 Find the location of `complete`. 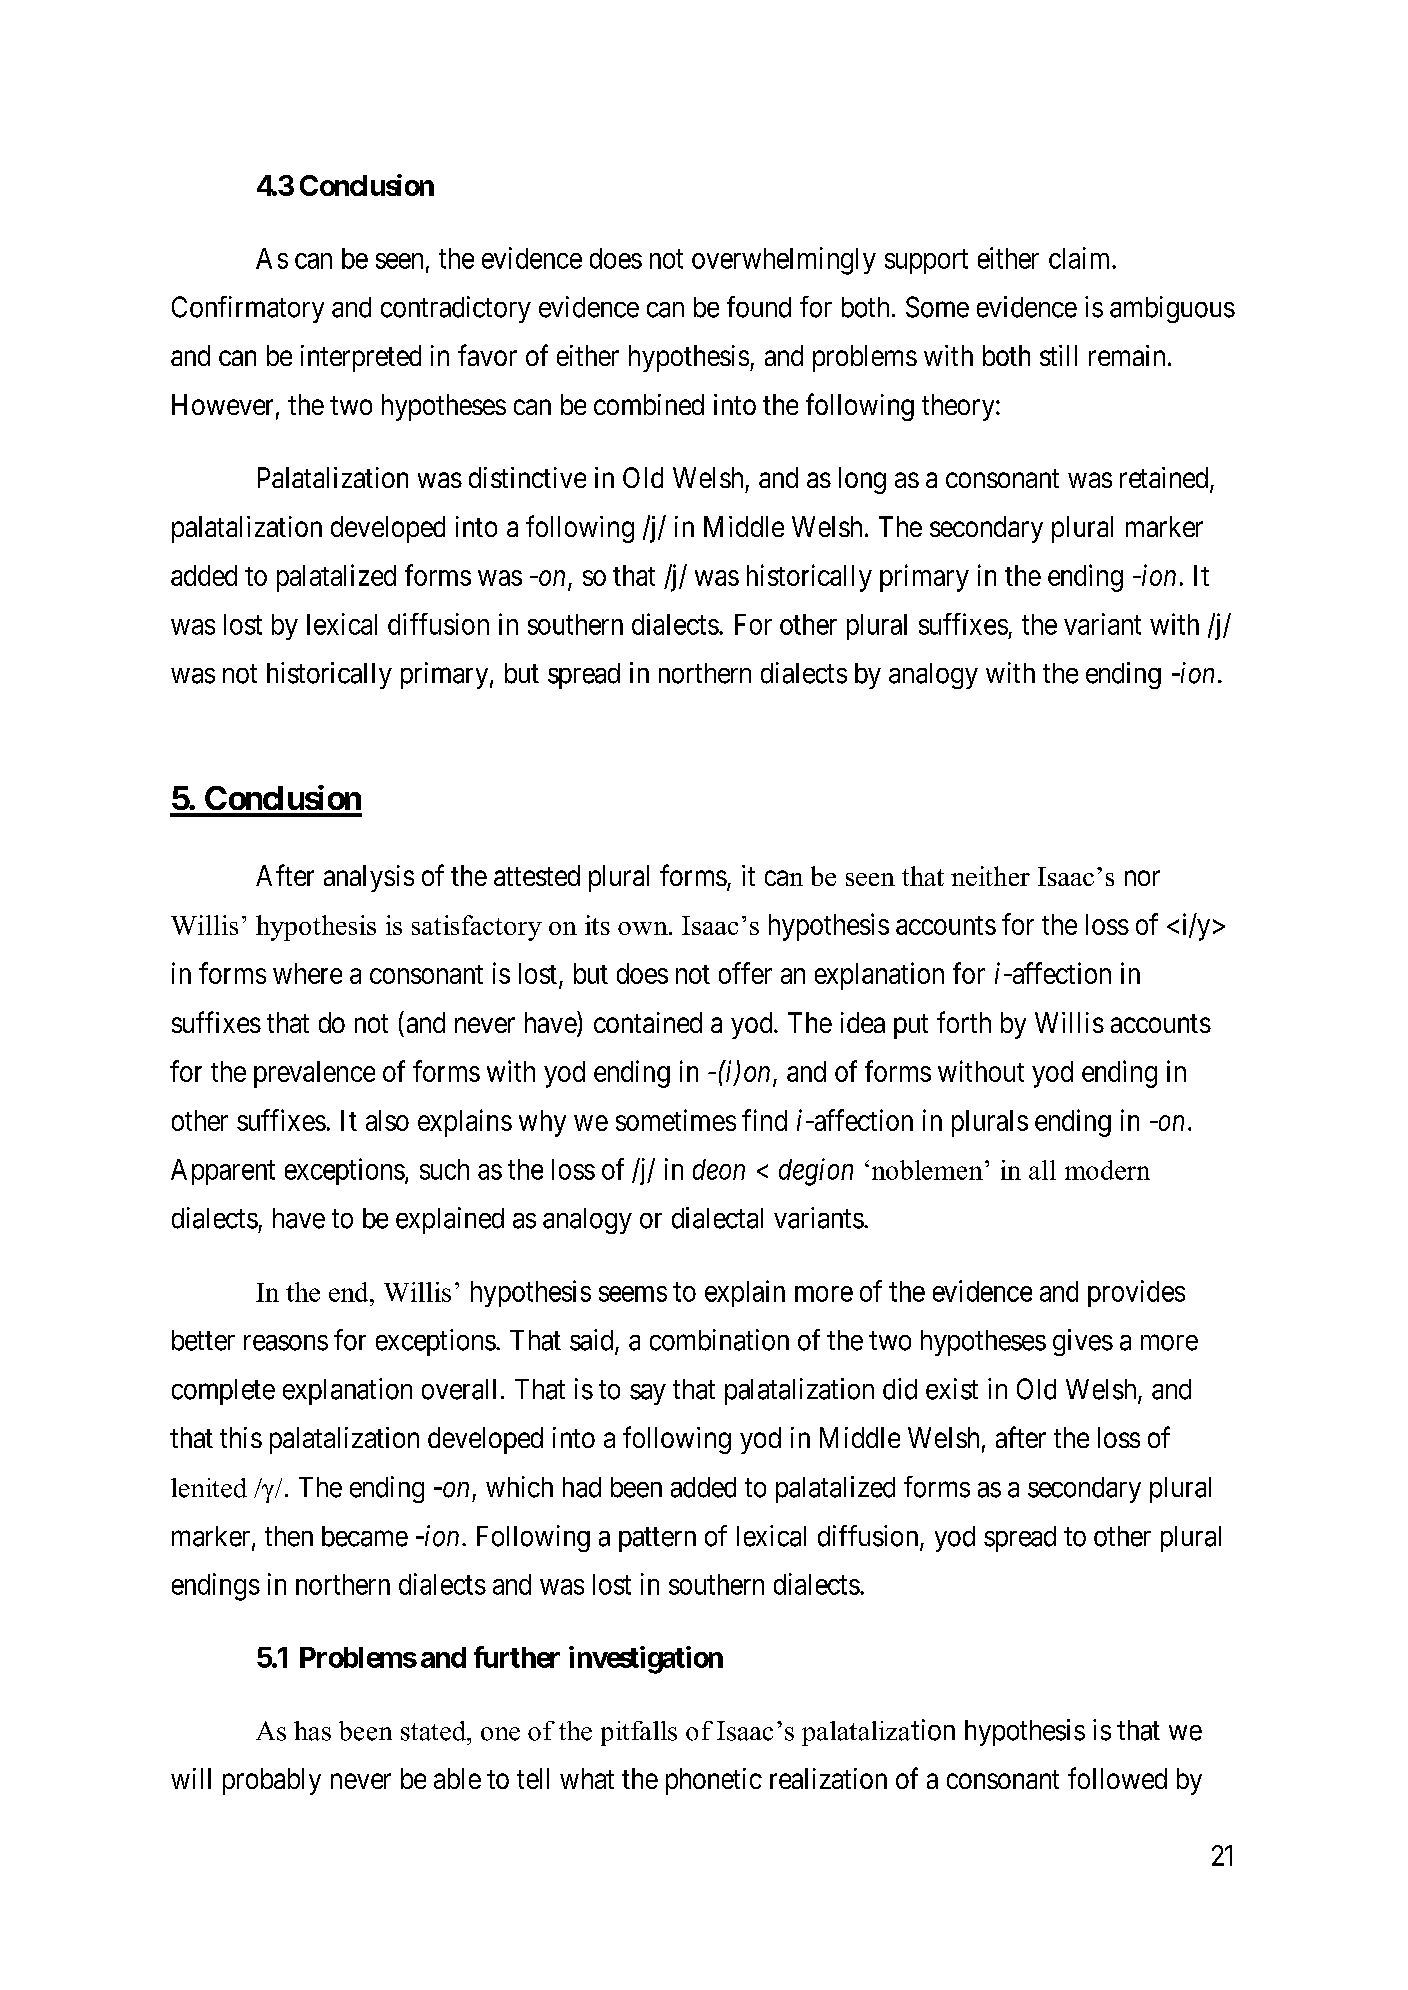

complete is located at coordinates (223, 1392).
